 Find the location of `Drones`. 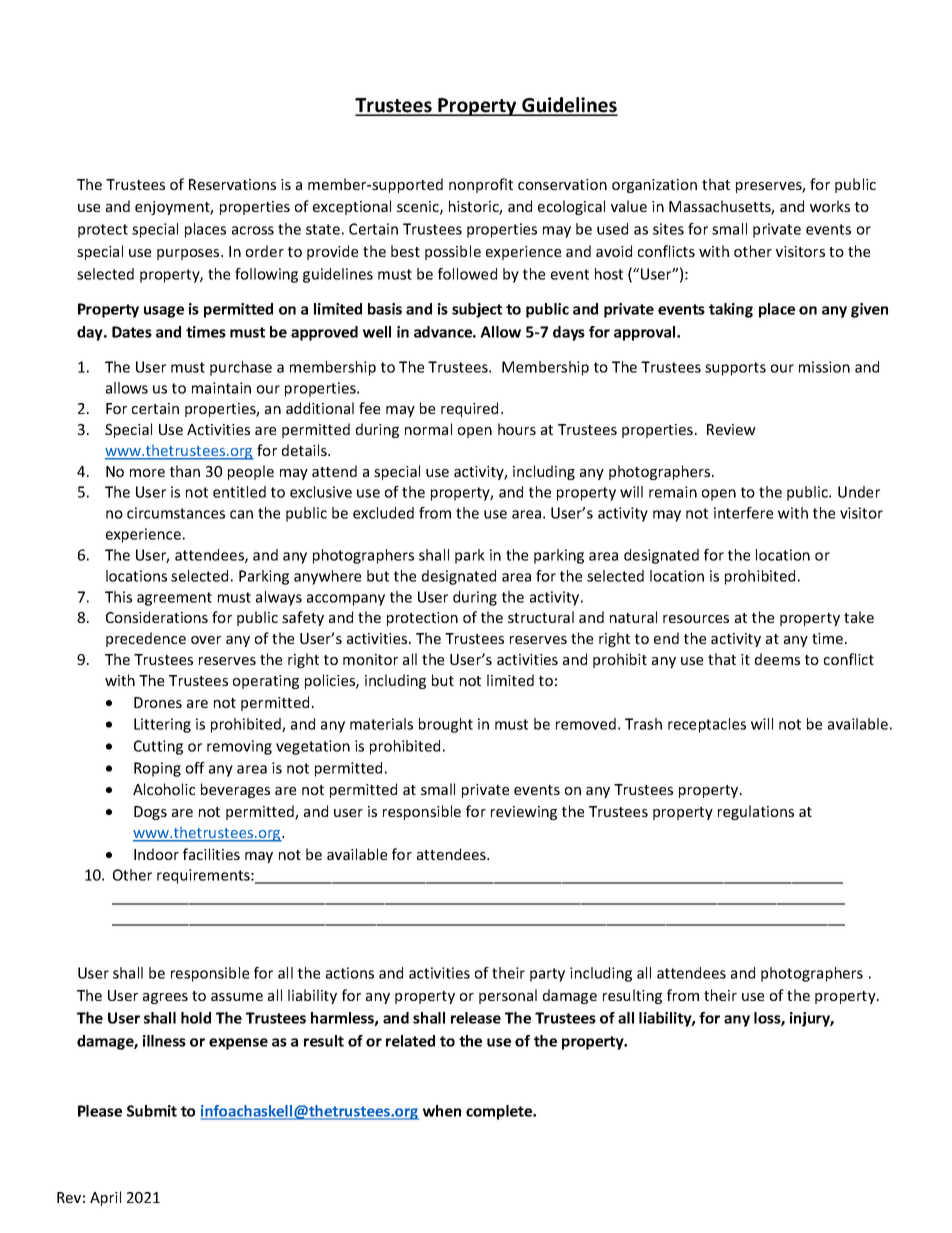

Drones is located at coordinates (158, 702).
